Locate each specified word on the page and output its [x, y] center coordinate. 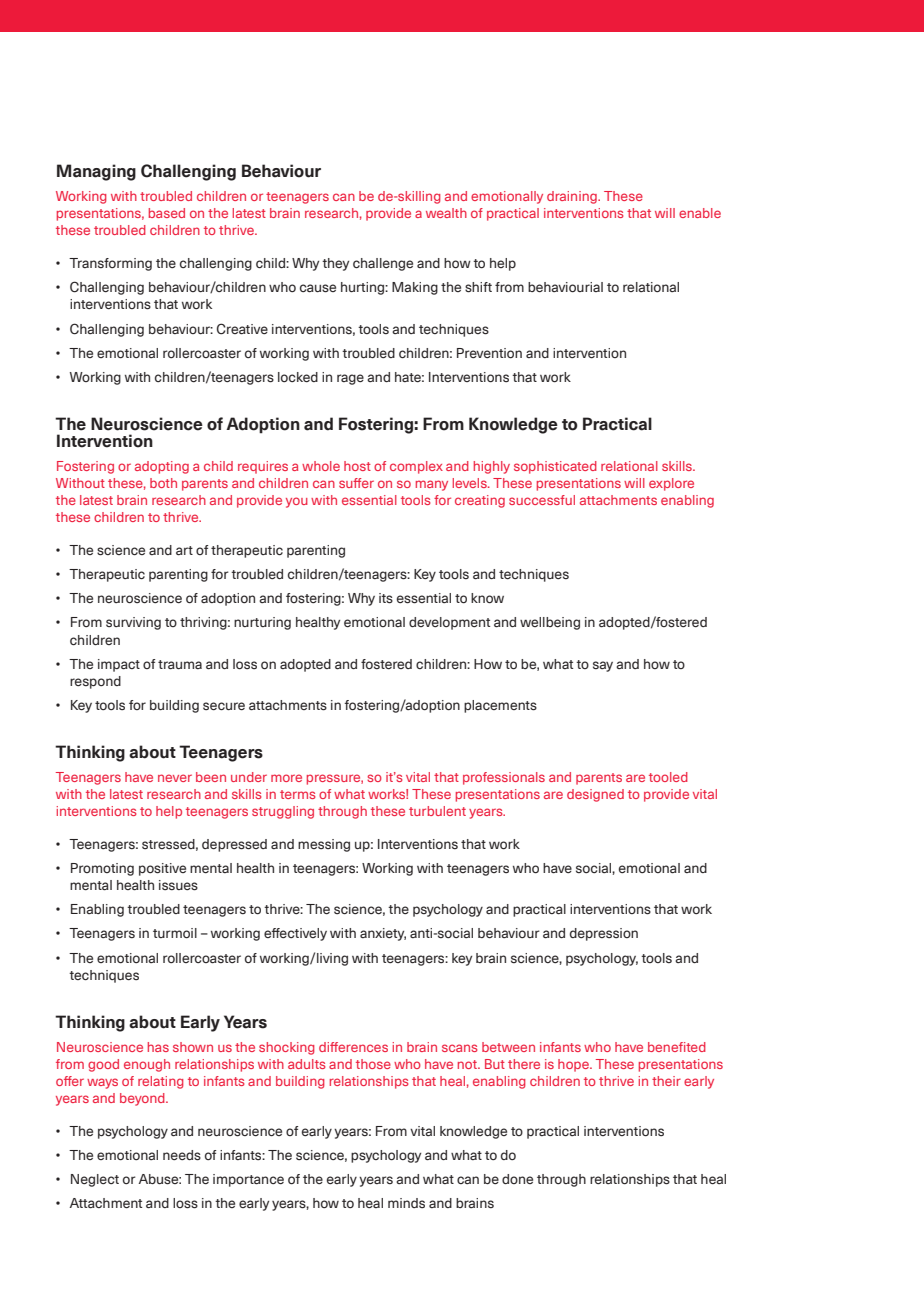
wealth [446, 213]
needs [182, 1155]
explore [671, 484]
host [357, 466]
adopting [162, 467]
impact [119, 665]
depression [604, 934]
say [603, 666]
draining [573, 197]
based [167, 213]
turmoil [175, 933]
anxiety [383, 934]
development [449, 623]
